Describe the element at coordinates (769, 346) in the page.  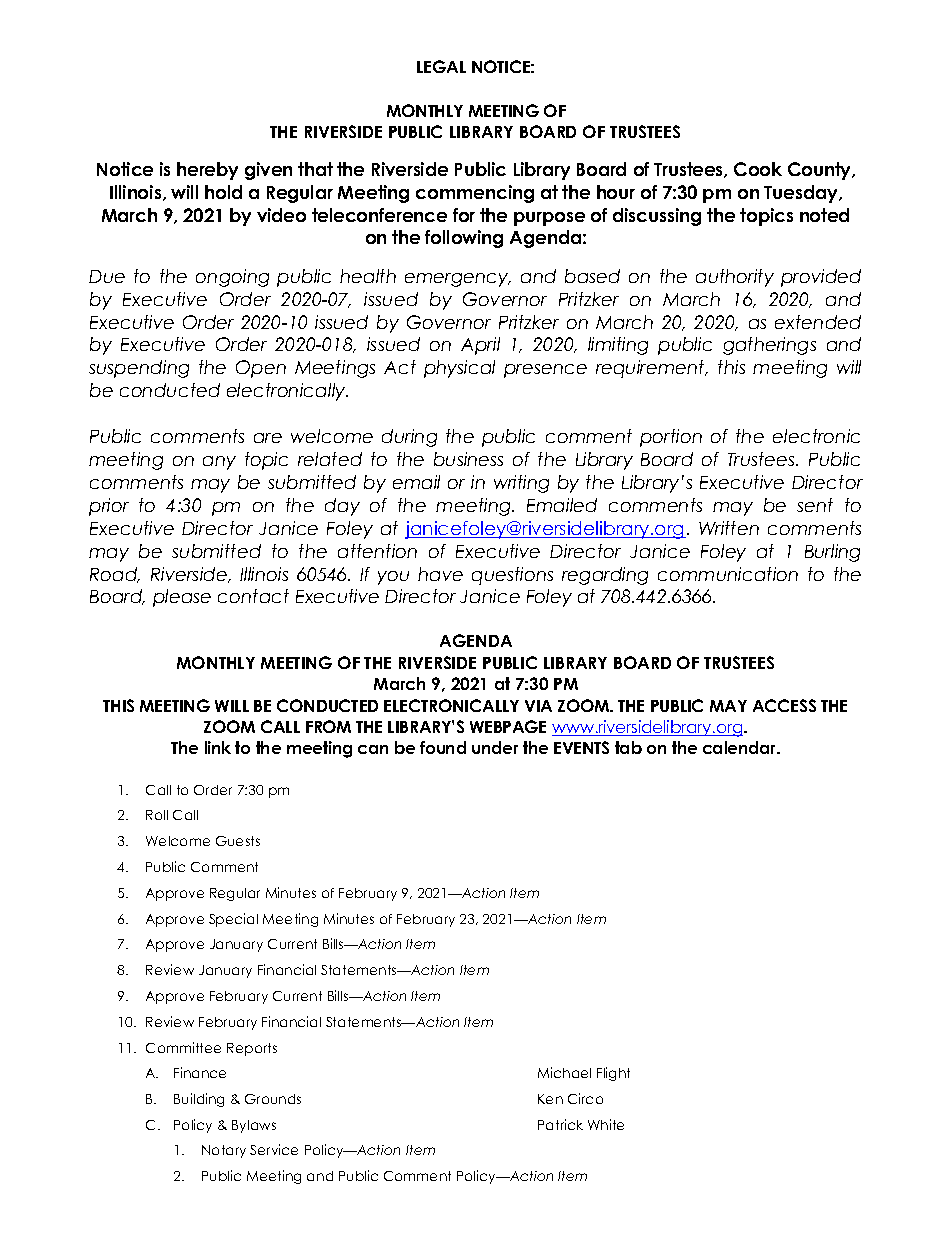
I see `gatherings` at that location.
